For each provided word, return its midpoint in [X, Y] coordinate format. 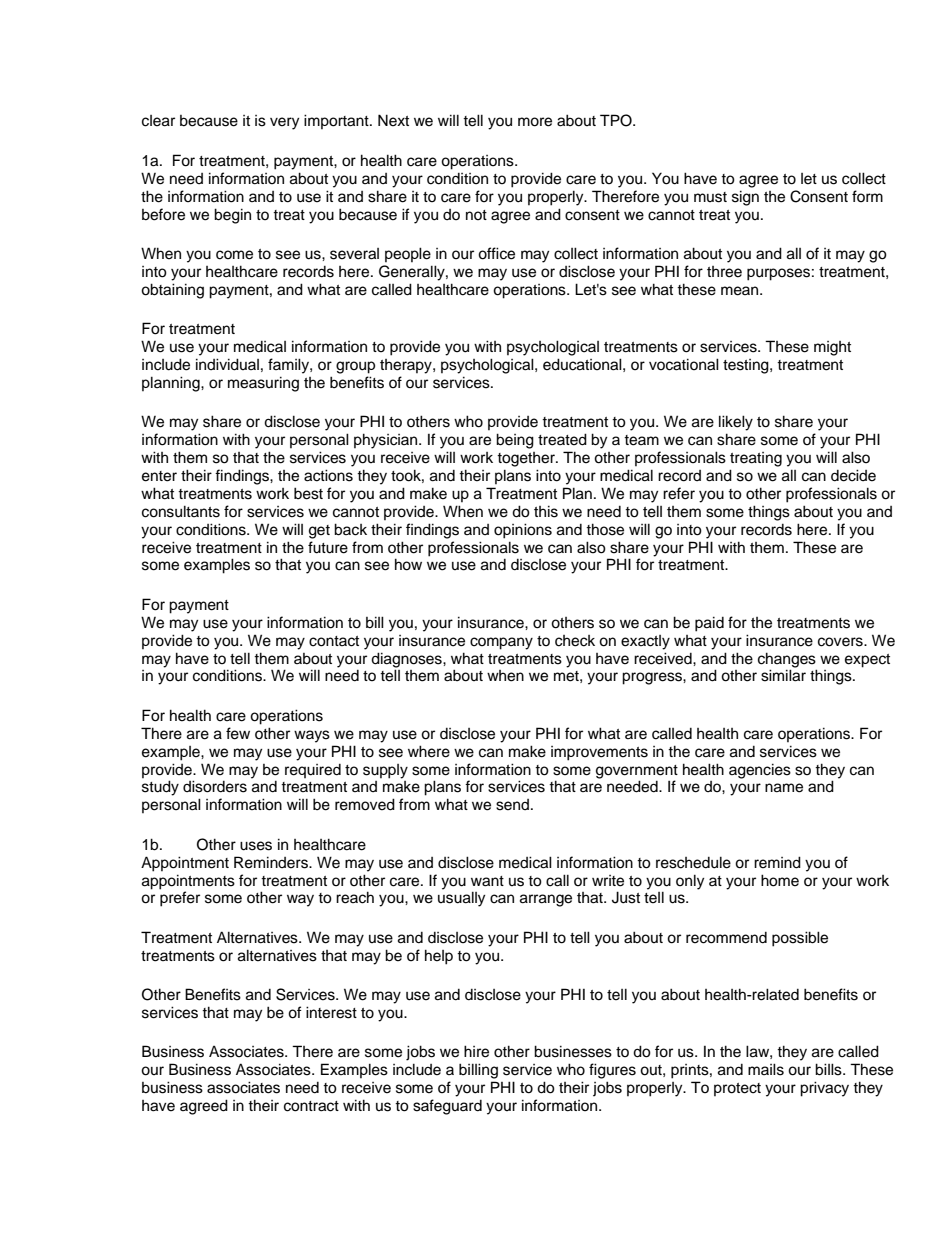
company [501, 643]
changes [787, 660]
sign [745, 198]
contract [311, 1106]
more [535, 122]
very [284, 123]
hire [476, 1051]
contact [334, 641]
